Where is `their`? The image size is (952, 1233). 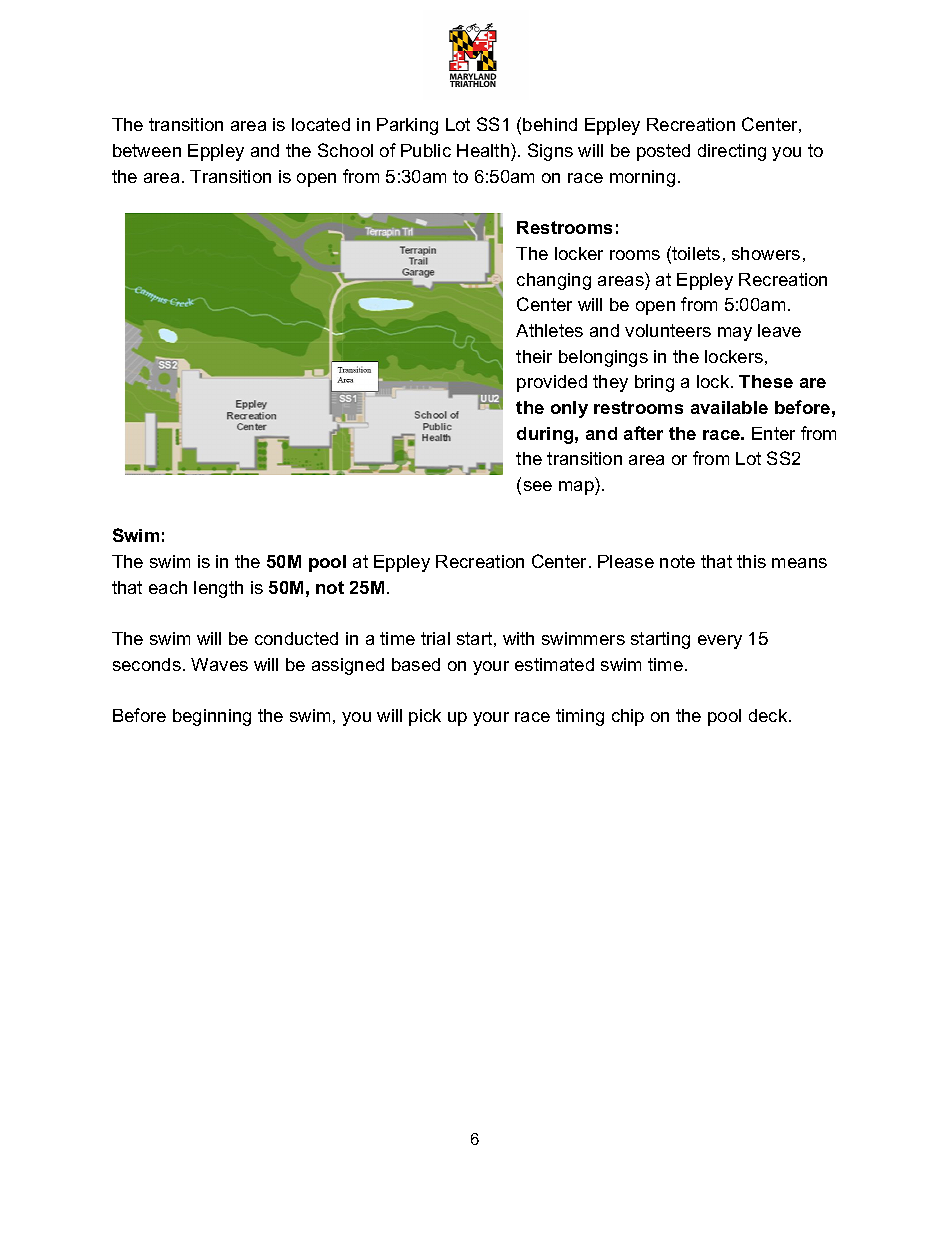
their is located at coordinates (534, 356).
